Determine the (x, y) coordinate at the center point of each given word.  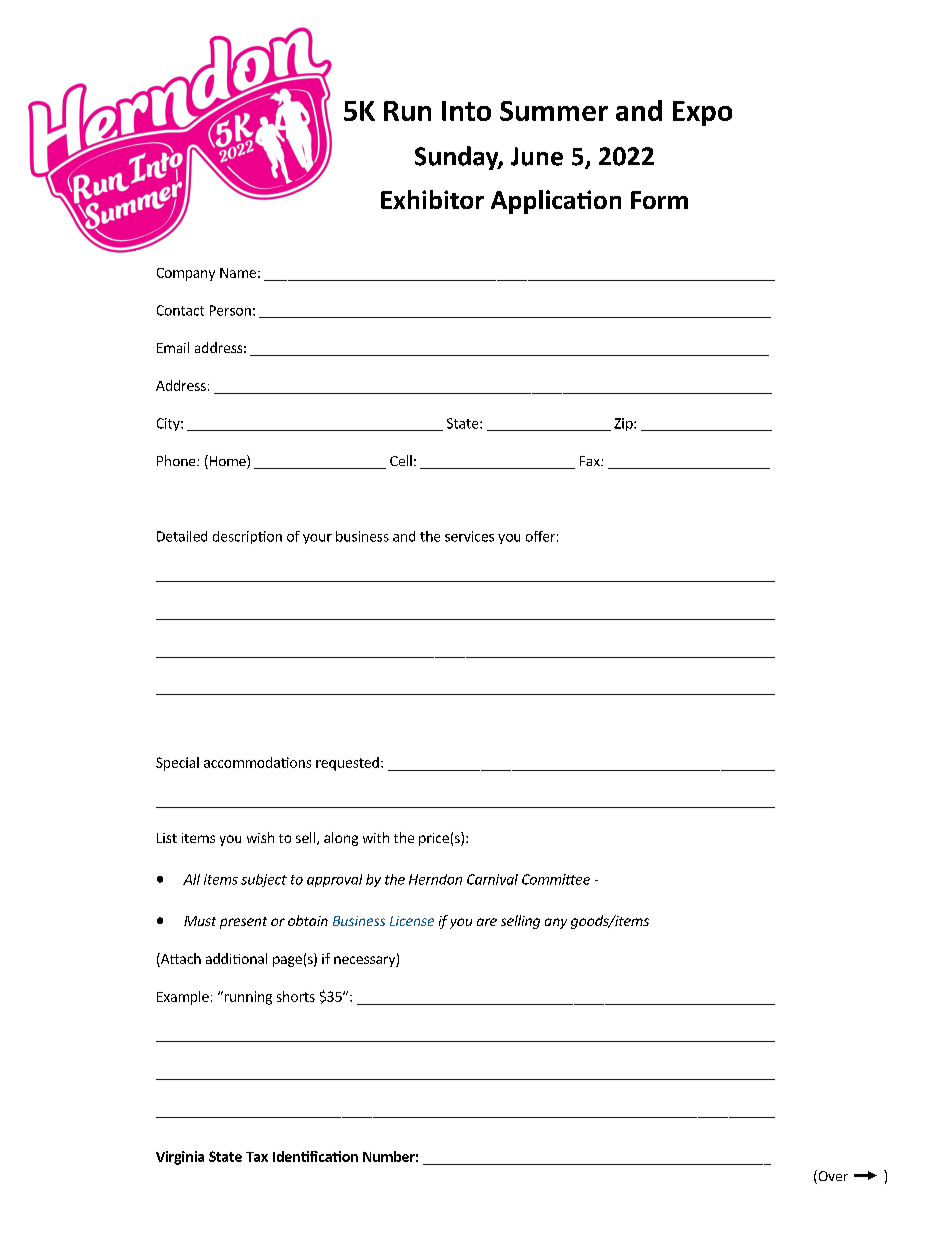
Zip (624, 424)
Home (227, 462)
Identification (315, 1156)
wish (260, 837)
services (469, 536)
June (537, 156)
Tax (257, 1157)
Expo (702, 113)
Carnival (492, 879)
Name (238, 273)
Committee (556, 879)
